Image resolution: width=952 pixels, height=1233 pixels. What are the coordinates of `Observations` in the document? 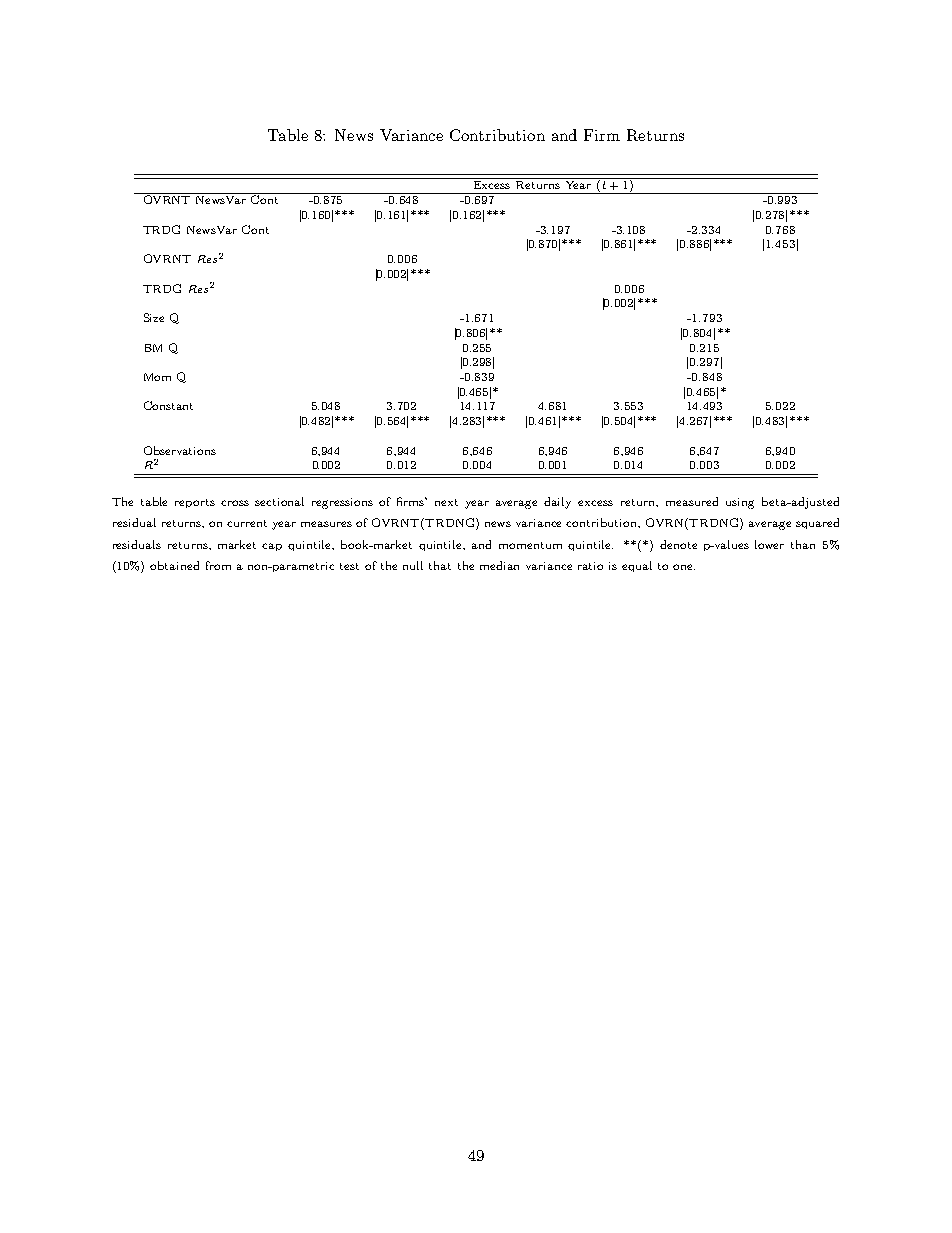 It's located at (180, 450).
